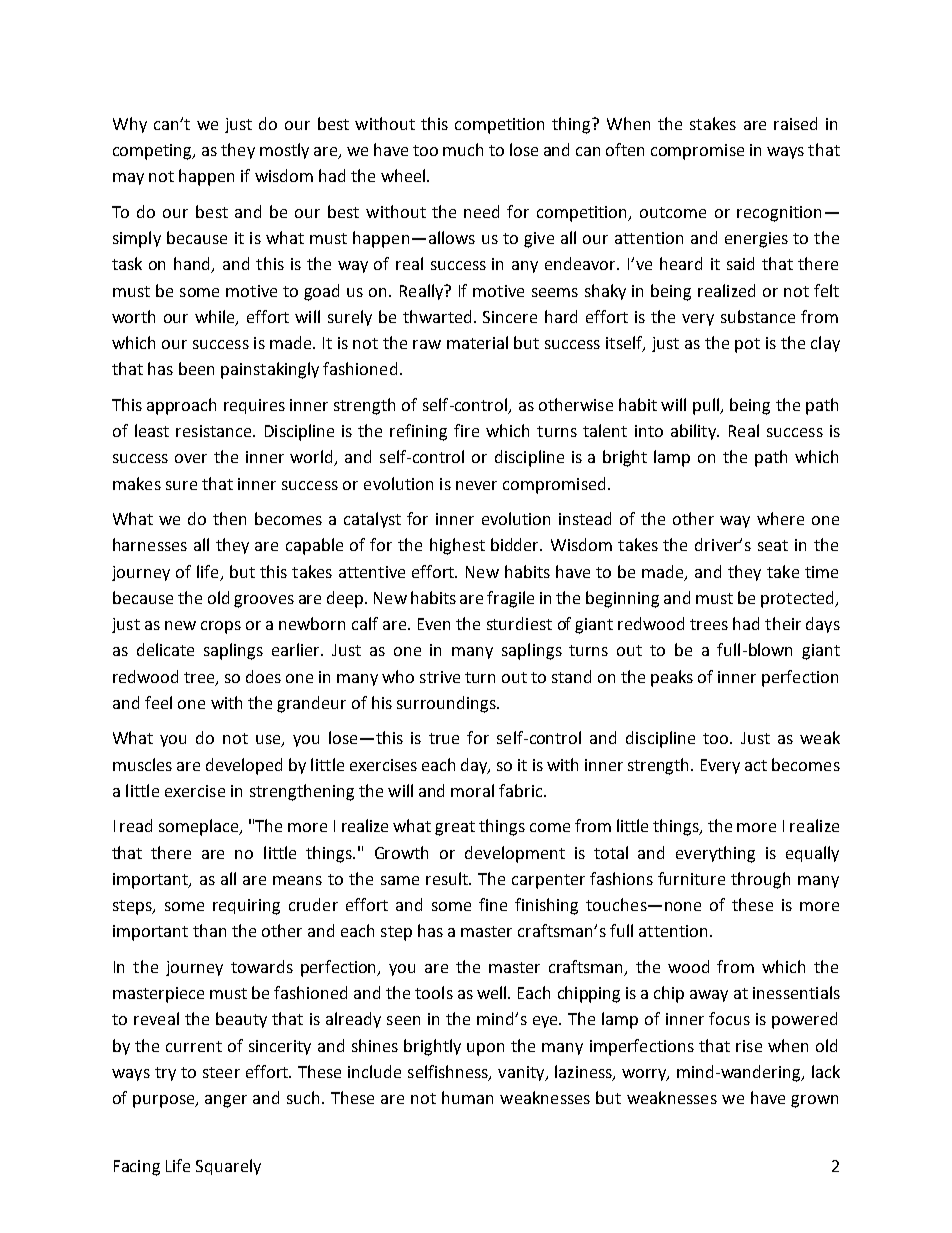 This image has width=952, height=1233. What do you see at coordinates (463, 149) in the image?
I see `much` at bounding box center [463, 149].
